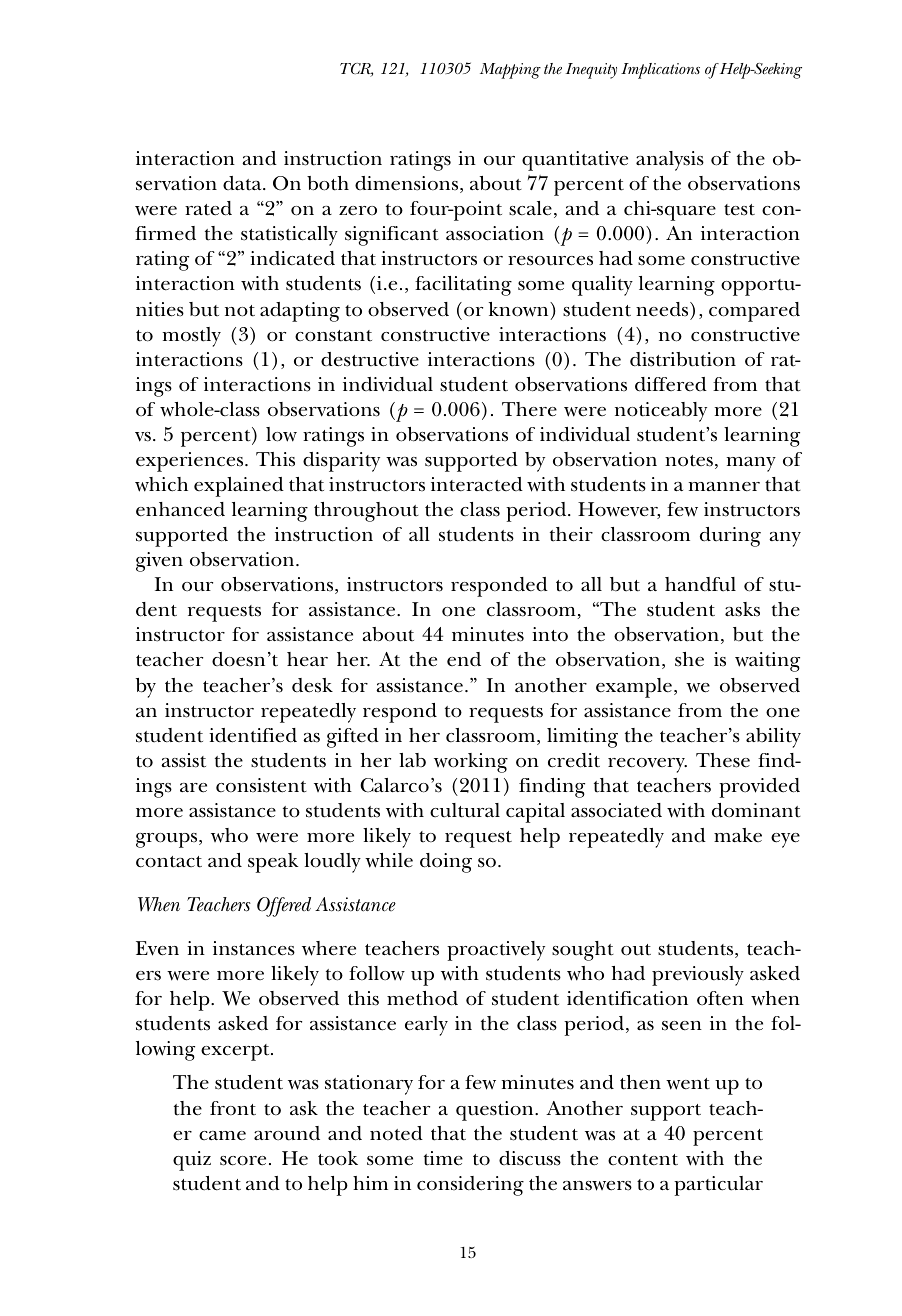 The height and width of the screenshot is (1316, 902). Describe the element at coordinates (464, 659) in the screenshot. I see `end` at that location.
